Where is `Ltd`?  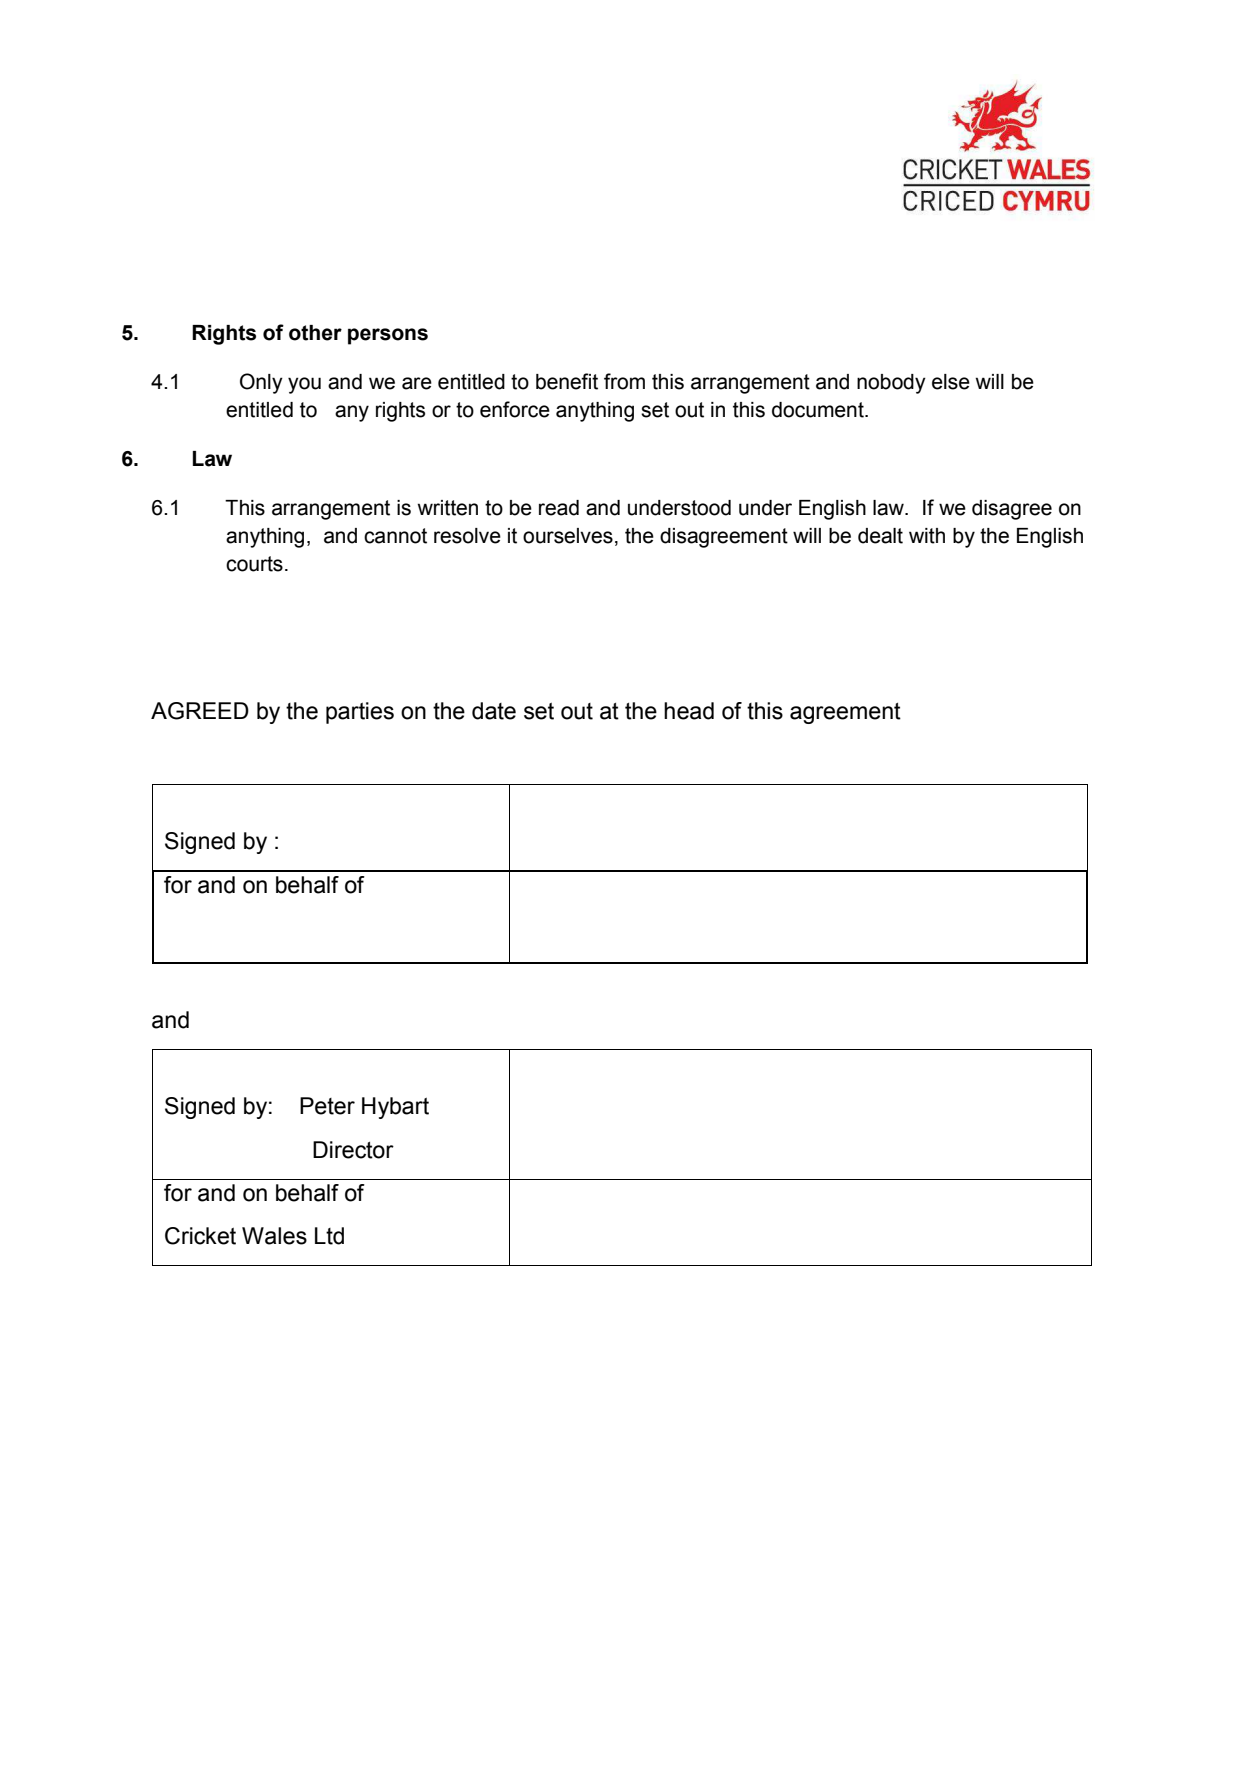 Ltd is located at coordinates (329, 1236).
